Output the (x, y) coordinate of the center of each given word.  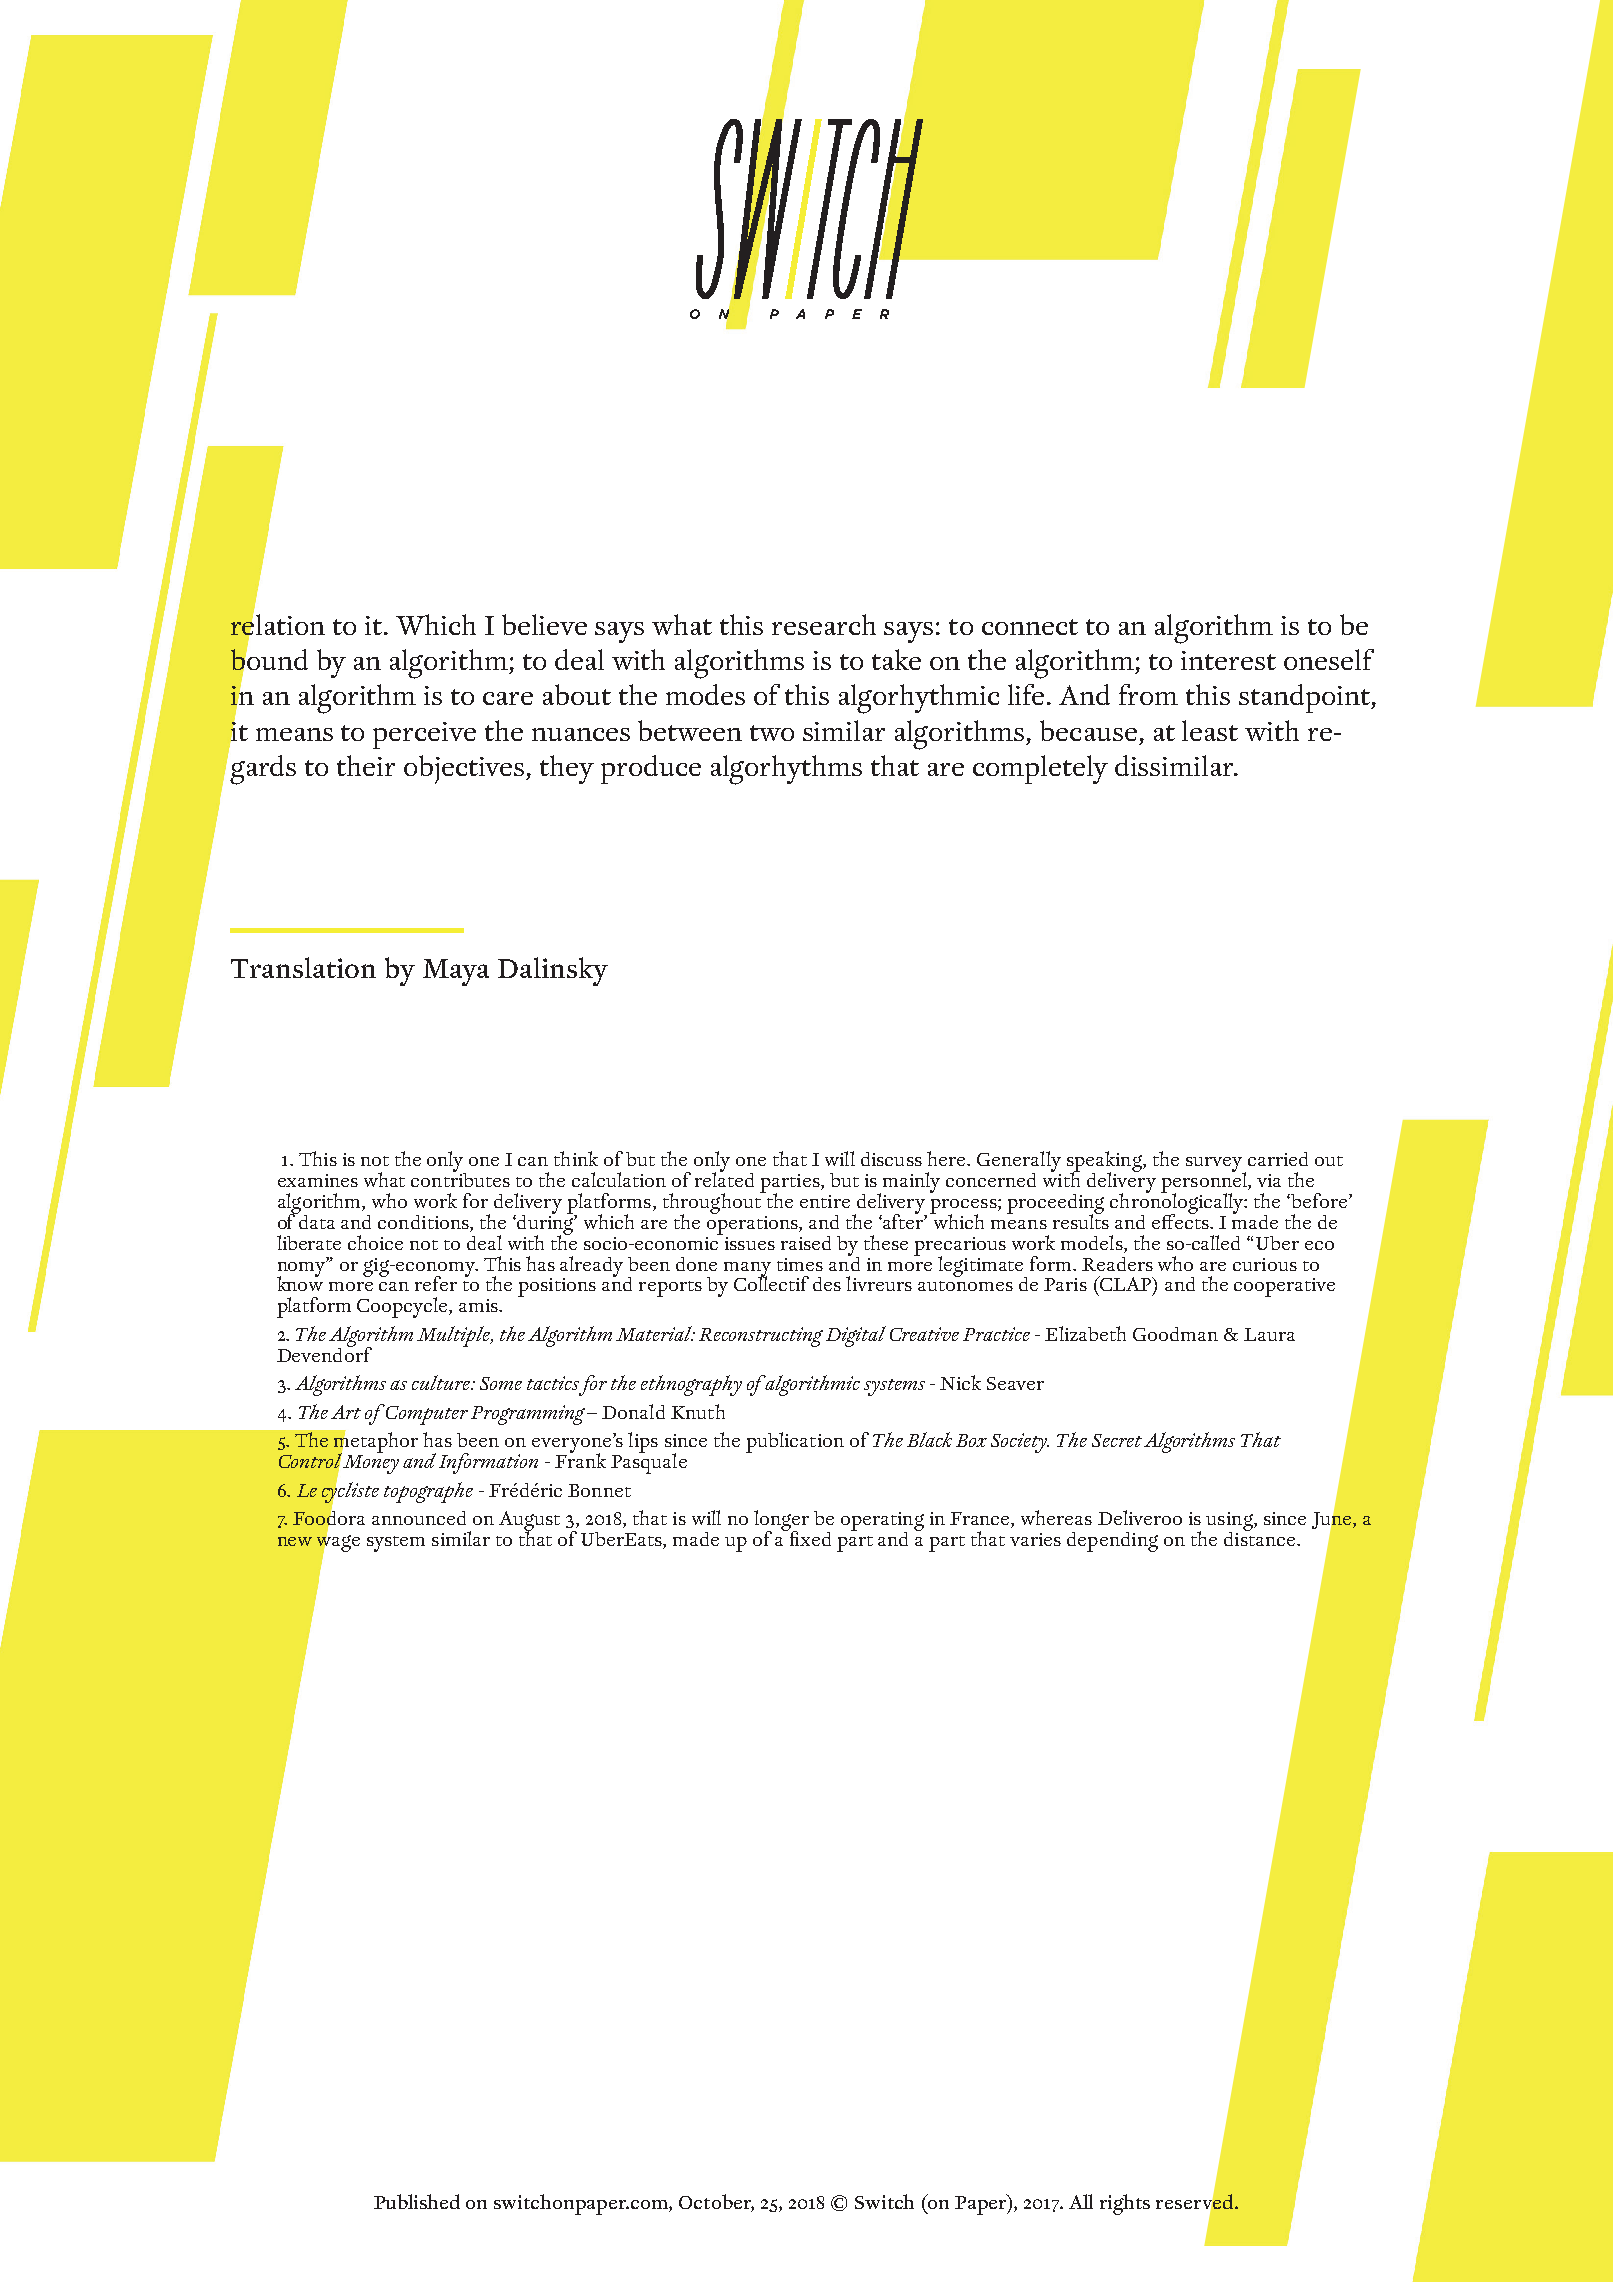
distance (1259, 1537)
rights (1125, 2204)
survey (1216, 1166)
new (295, 1541)
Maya (456, 972)
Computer (426, 1415)
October (716, 2203)
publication (795, 1442)
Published (417, 2201)
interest (1228, 660)
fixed (809, 1537)
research (824, 624)
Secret (1117, 1440)
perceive (424, 735)
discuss (891, 1159)
